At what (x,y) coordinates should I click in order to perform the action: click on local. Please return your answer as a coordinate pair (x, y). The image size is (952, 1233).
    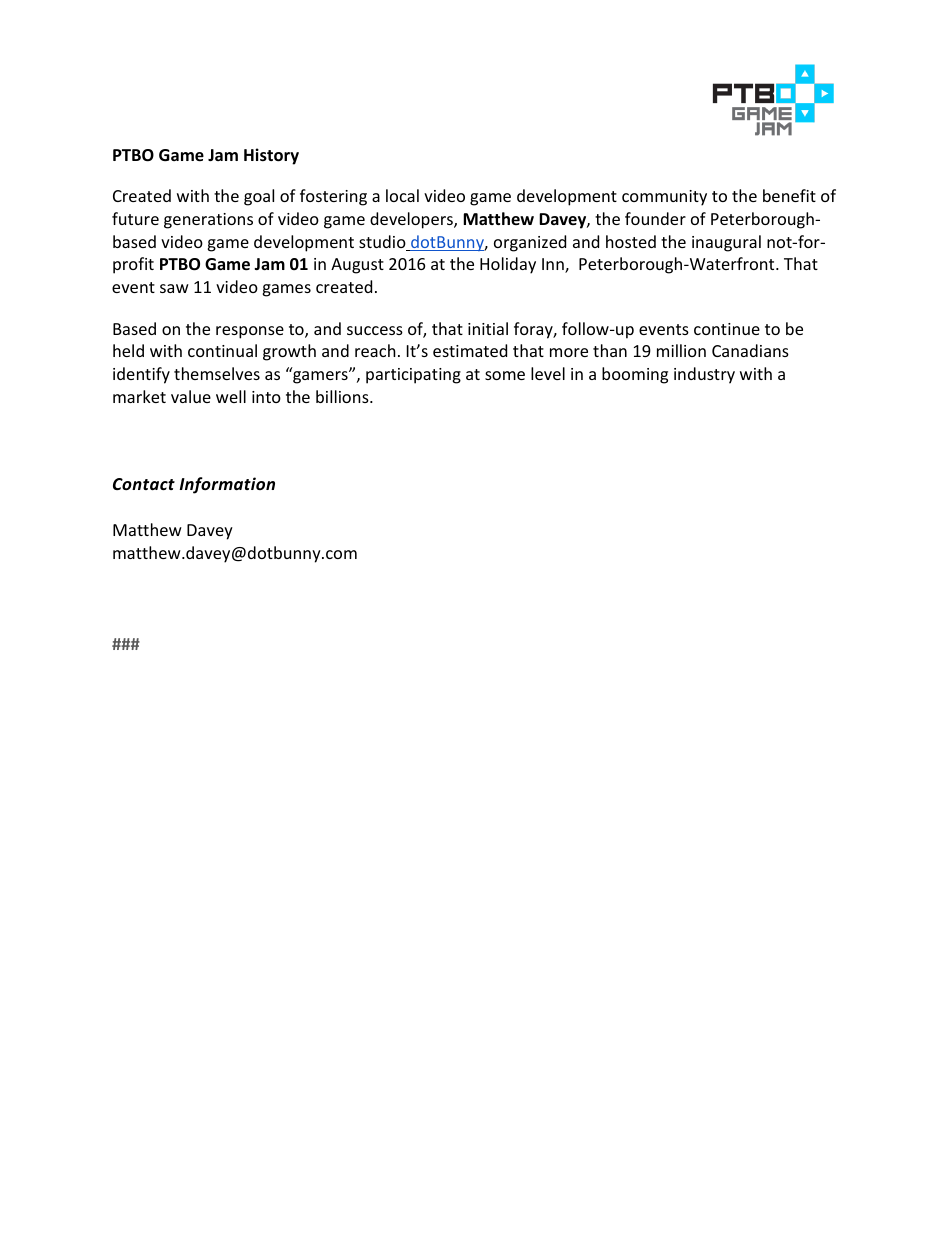
    Looking at the image, I should click on (402, 195).
